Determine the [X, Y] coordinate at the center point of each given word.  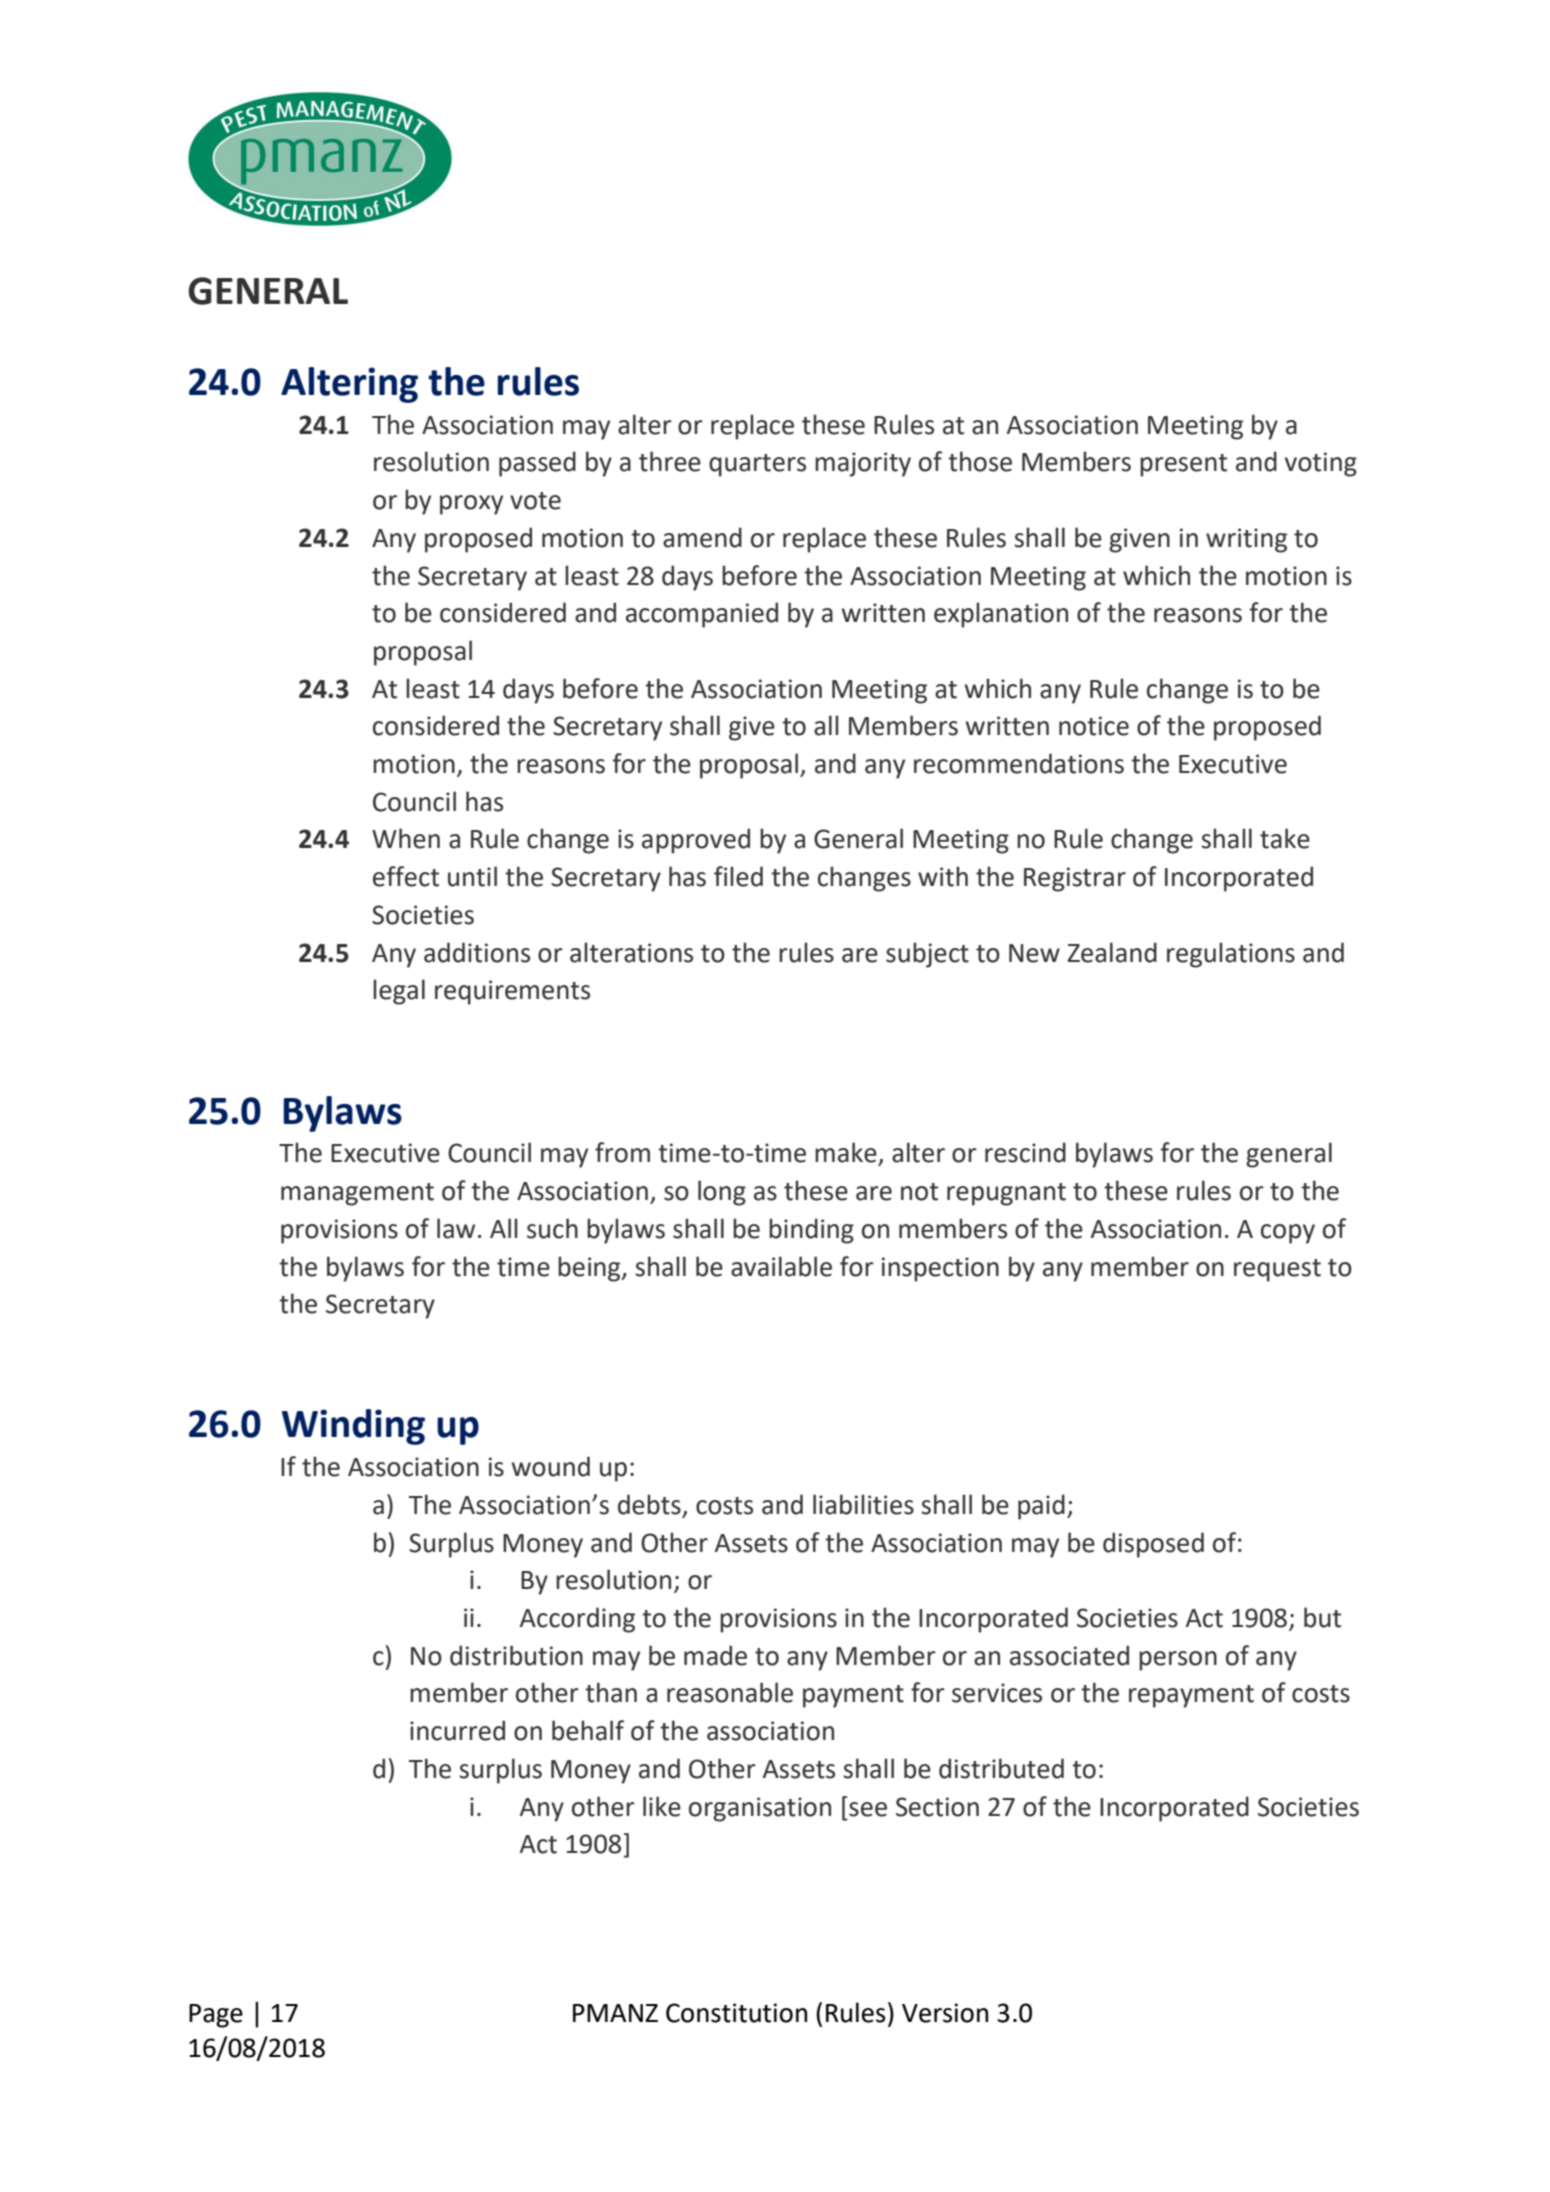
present [1183, 465]
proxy [471, 505]
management [357, 1194]
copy [1288, 1234]
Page [216, 2016]
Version [945, 2013]
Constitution [736, 2013]
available [781, 1266]
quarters [757, 465]
